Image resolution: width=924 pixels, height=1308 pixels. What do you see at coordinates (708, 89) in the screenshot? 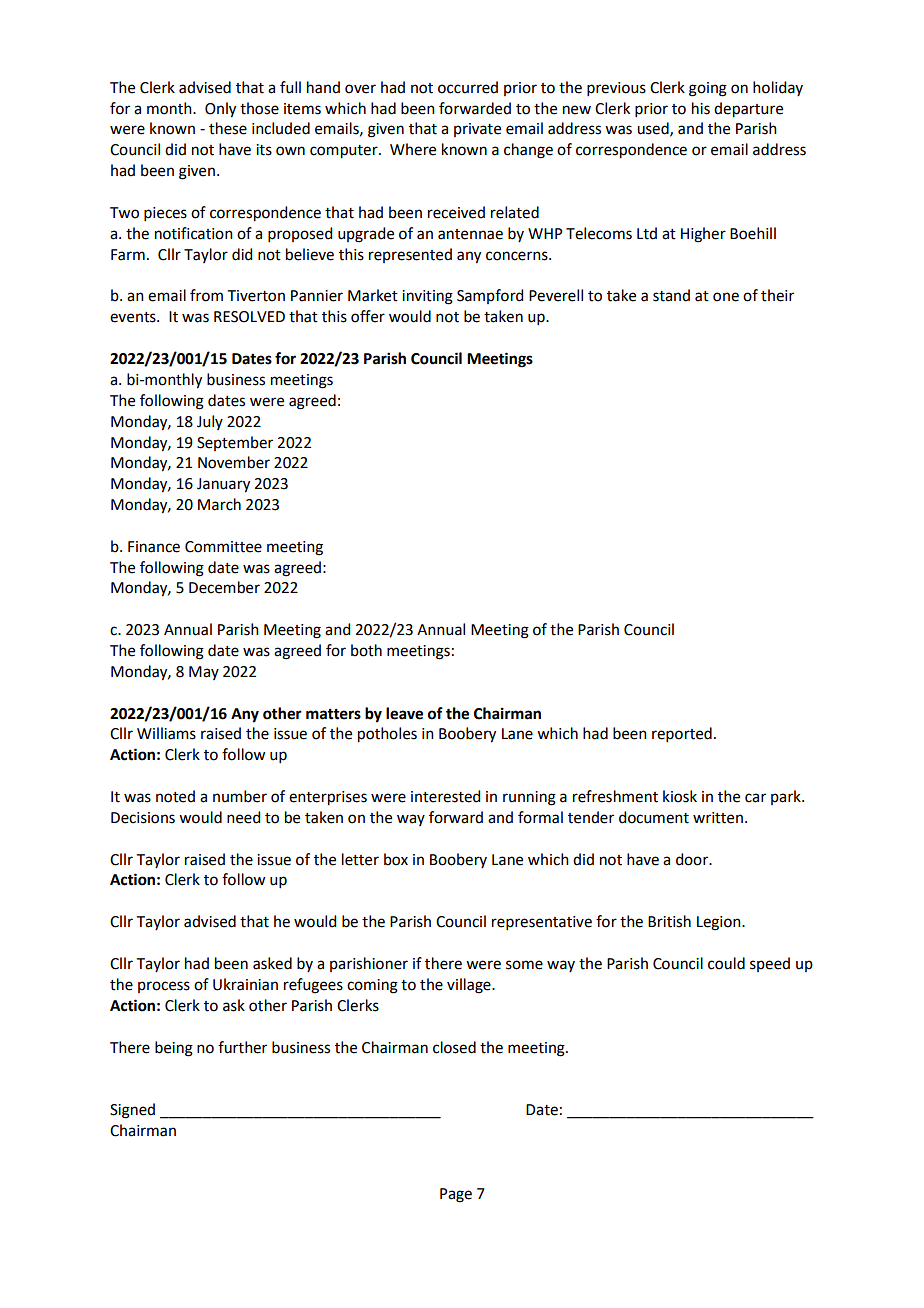
I see `going` at bounding box center [708, 89].
